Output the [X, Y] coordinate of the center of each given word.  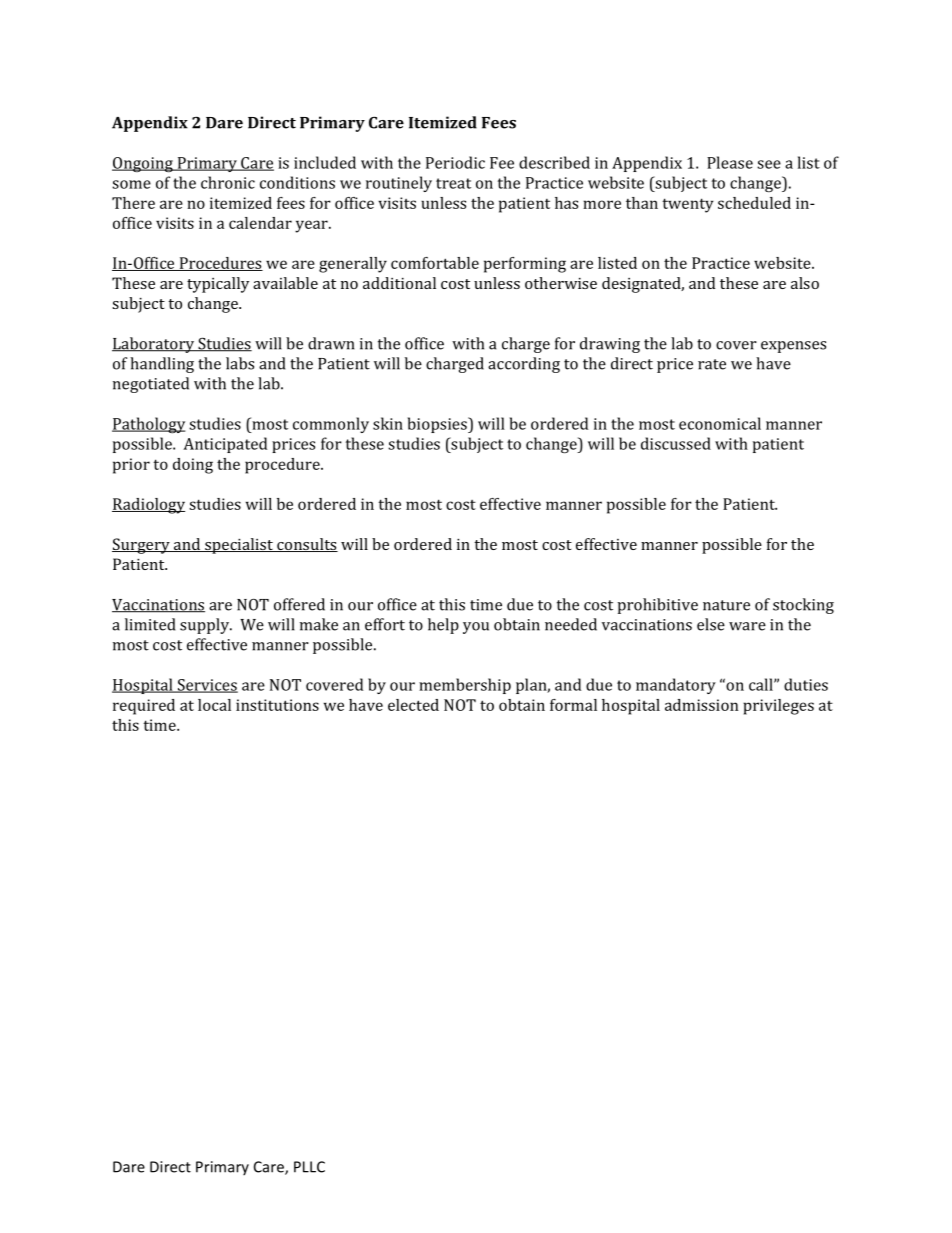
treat [453, 183]
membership [465, 686]
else [711, 624]
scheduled [754, 203]
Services [206, 686]
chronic [228, 182]
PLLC [309, 1167]
